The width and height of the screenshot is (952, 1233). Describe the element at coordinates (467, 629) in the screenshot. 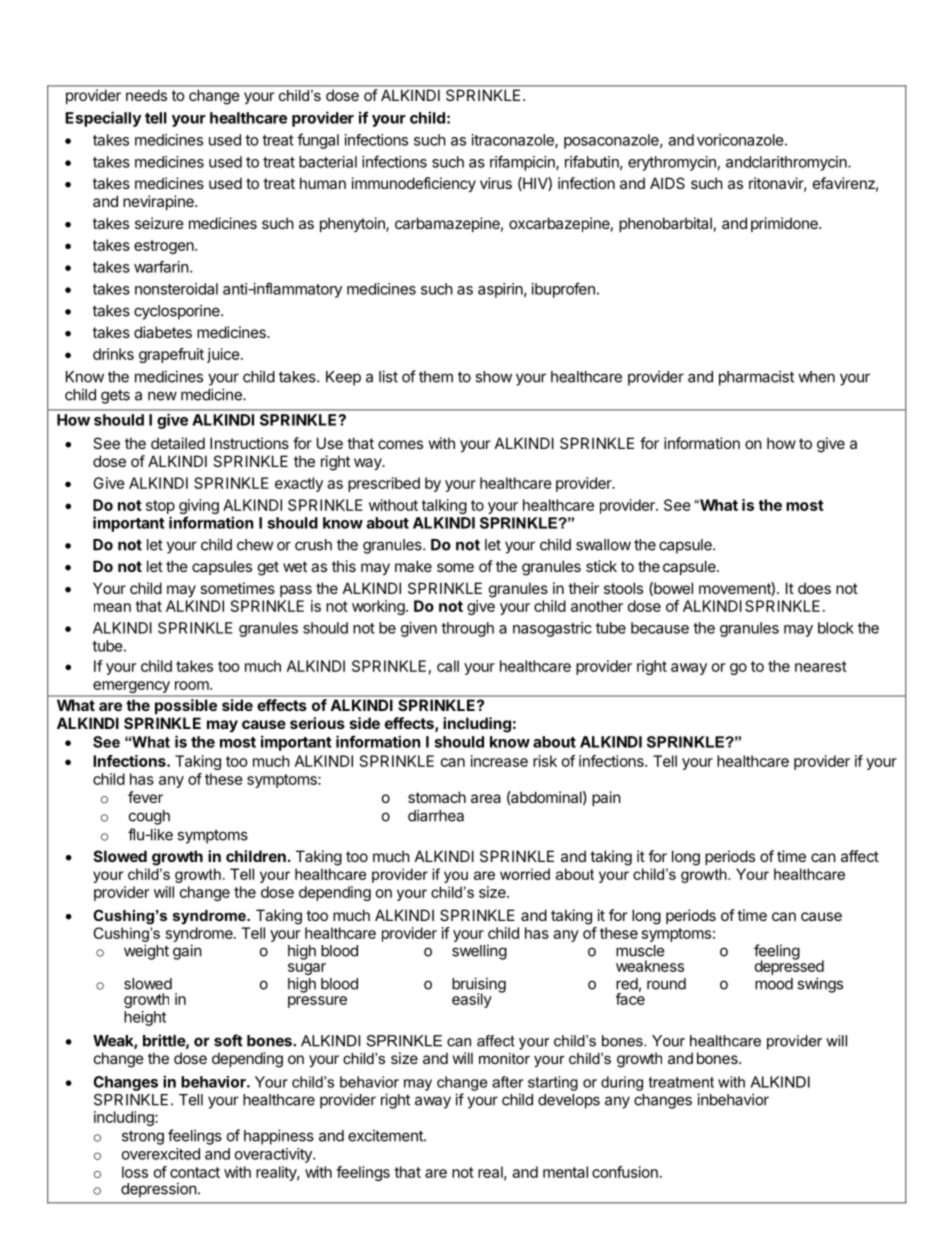

I see `through` at that location.
